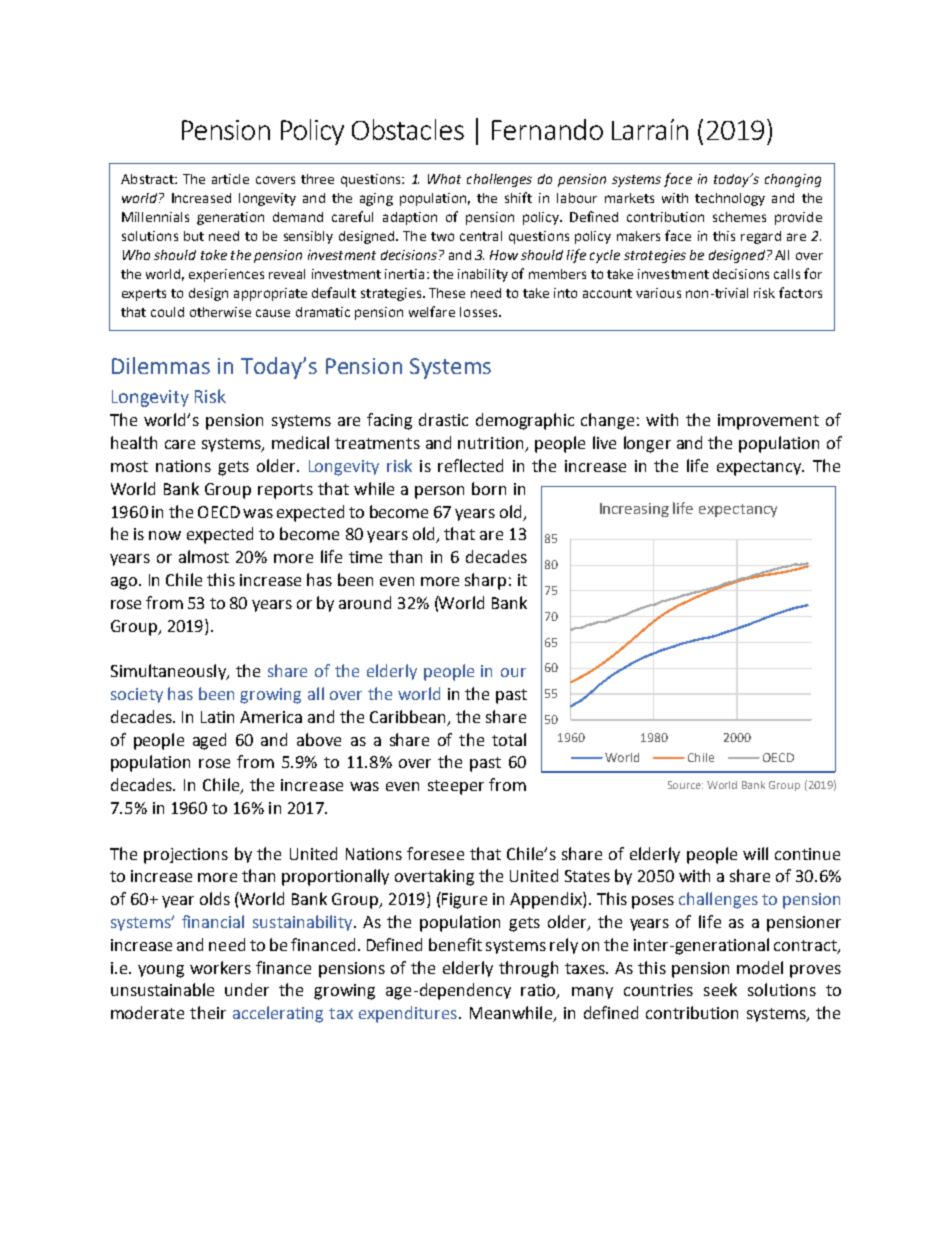 The height and width of the screenshot is (1233, 952). I want to click on will, so click(755, 853).
